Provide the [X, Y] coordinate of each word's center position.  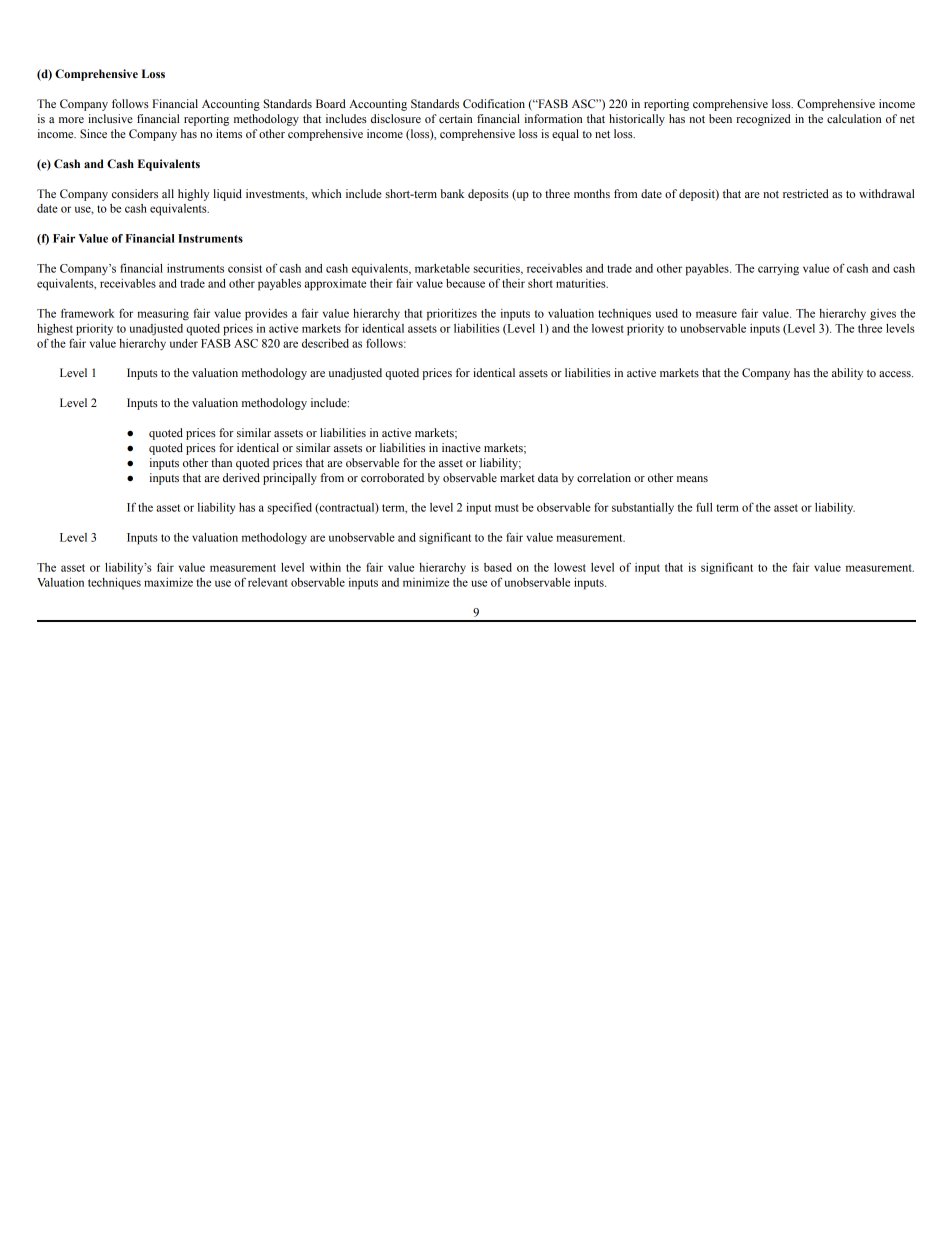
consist [245, 268]
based [498, 567]
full [704, 507]
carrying [778, 270]
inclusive [110, 118]
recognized [763, 120]
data [548, 477]
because [465, 283]
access [896, 374]
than [221, 462]
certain [455, 118]
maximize [168, 582]
